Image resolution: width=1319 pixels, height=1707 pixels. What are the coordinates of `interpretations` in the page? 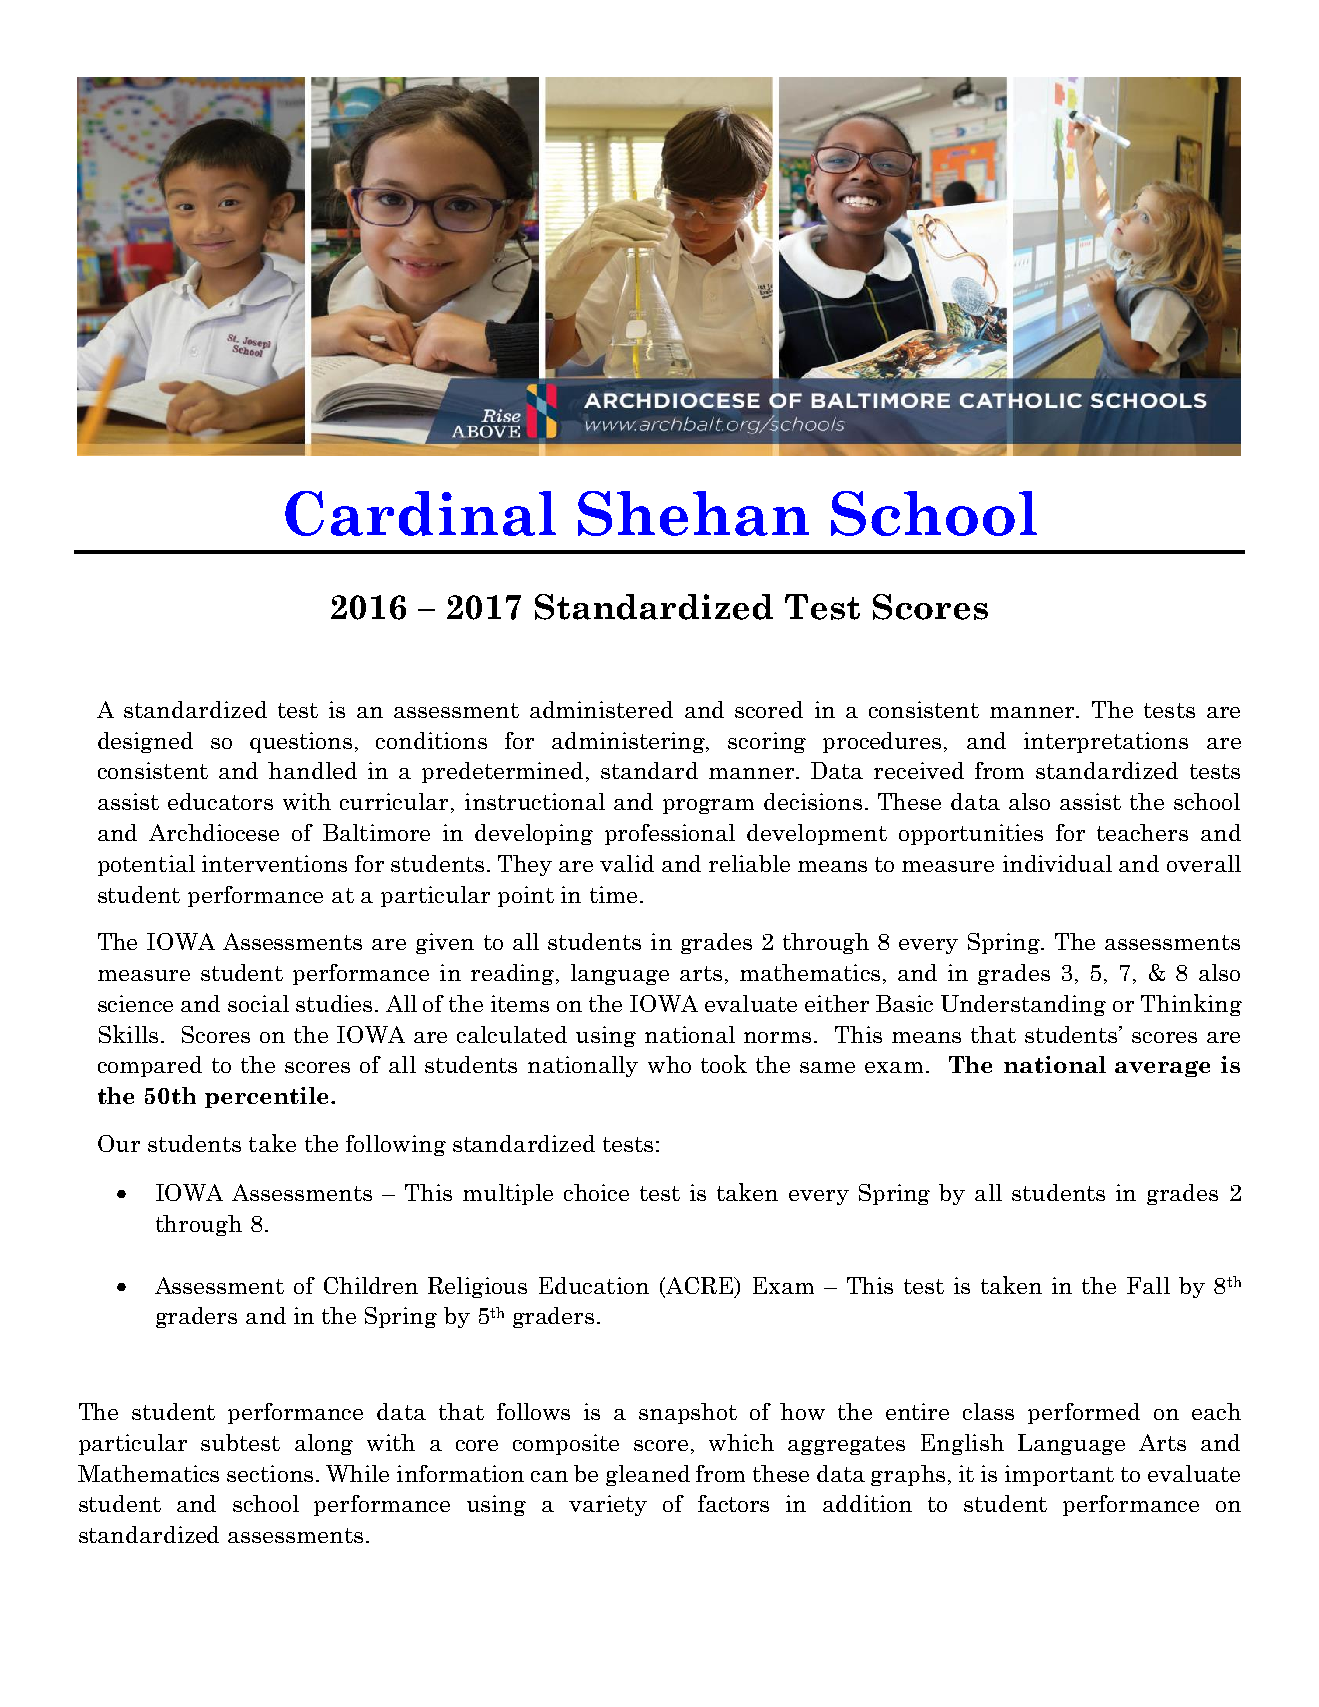 It's located at (1106, 742).
